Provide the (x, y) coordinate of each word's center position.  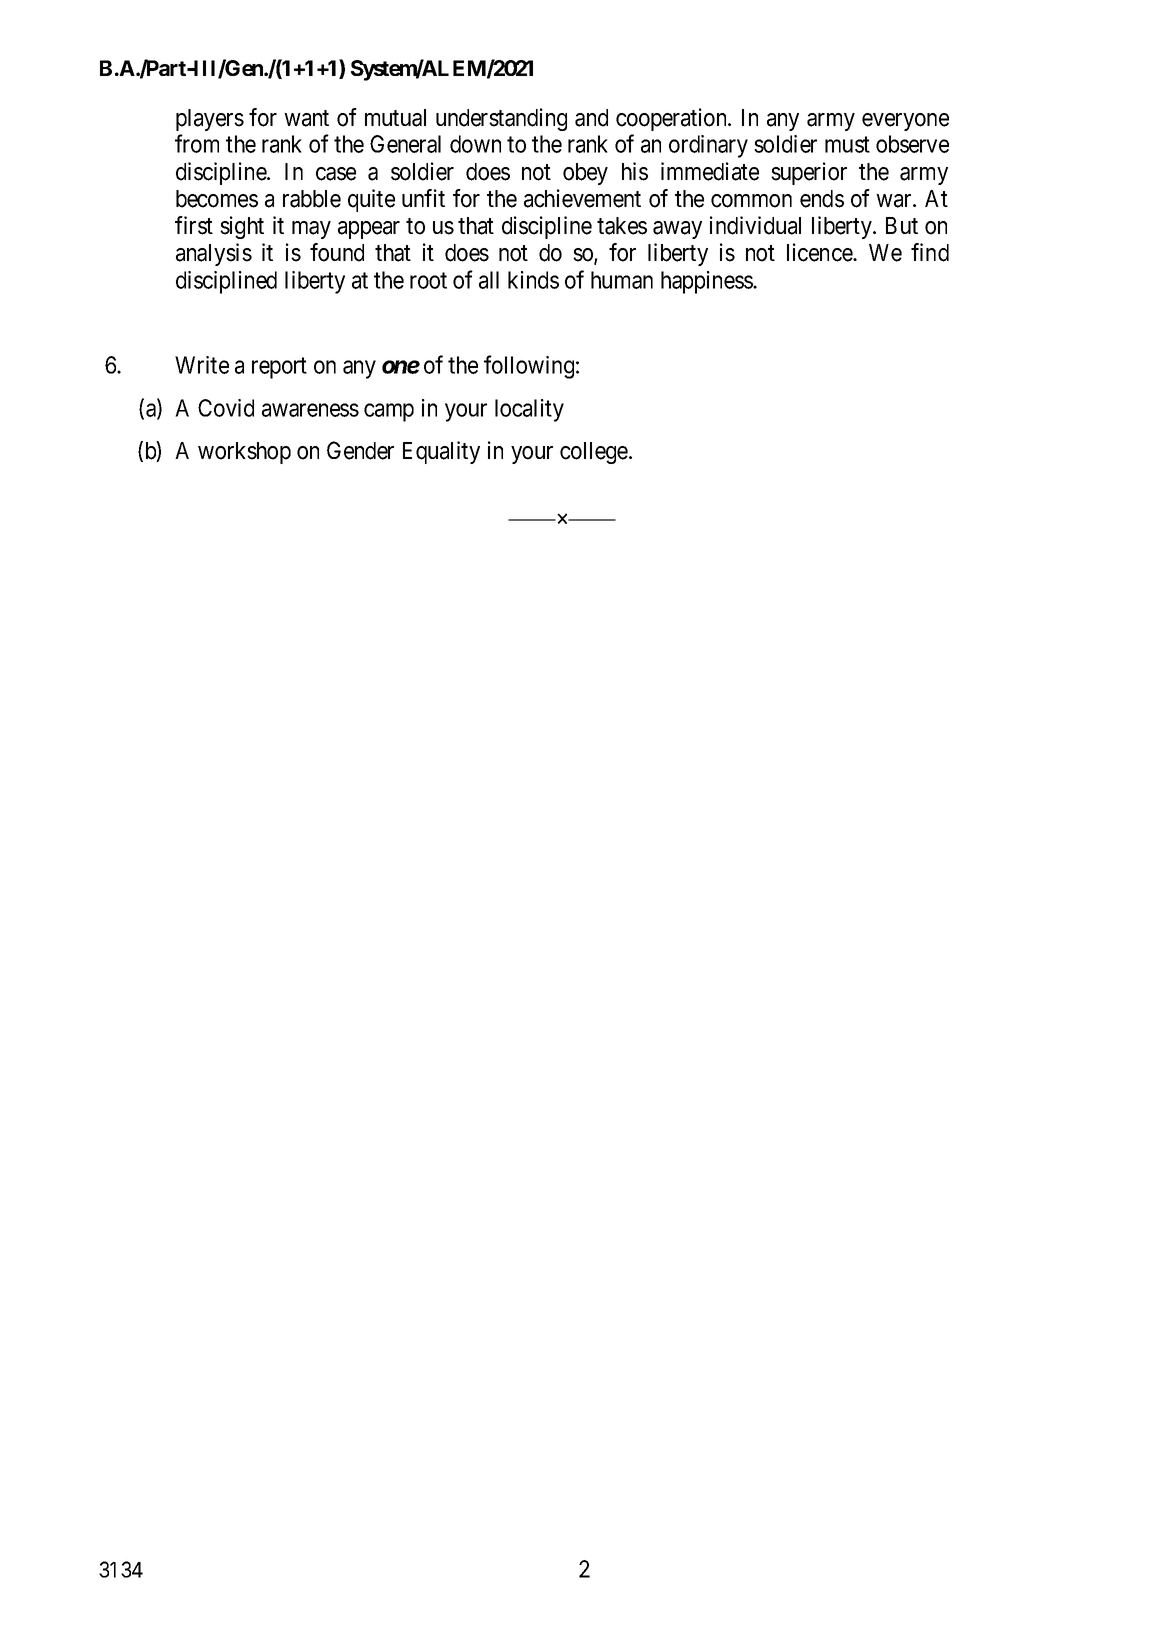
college (594, 453)
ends (822, 199)
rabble (312, 199)
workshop (244, 453)
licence (820, 252)
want (306, 118)
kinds (533, 280)
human (622, 280)
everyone (905, 122)
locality (529, 410)
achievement (582, 198)
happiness (707, 282)
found (337, 252)
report (279, 368)
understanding (501, 119)
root (428, 280)
